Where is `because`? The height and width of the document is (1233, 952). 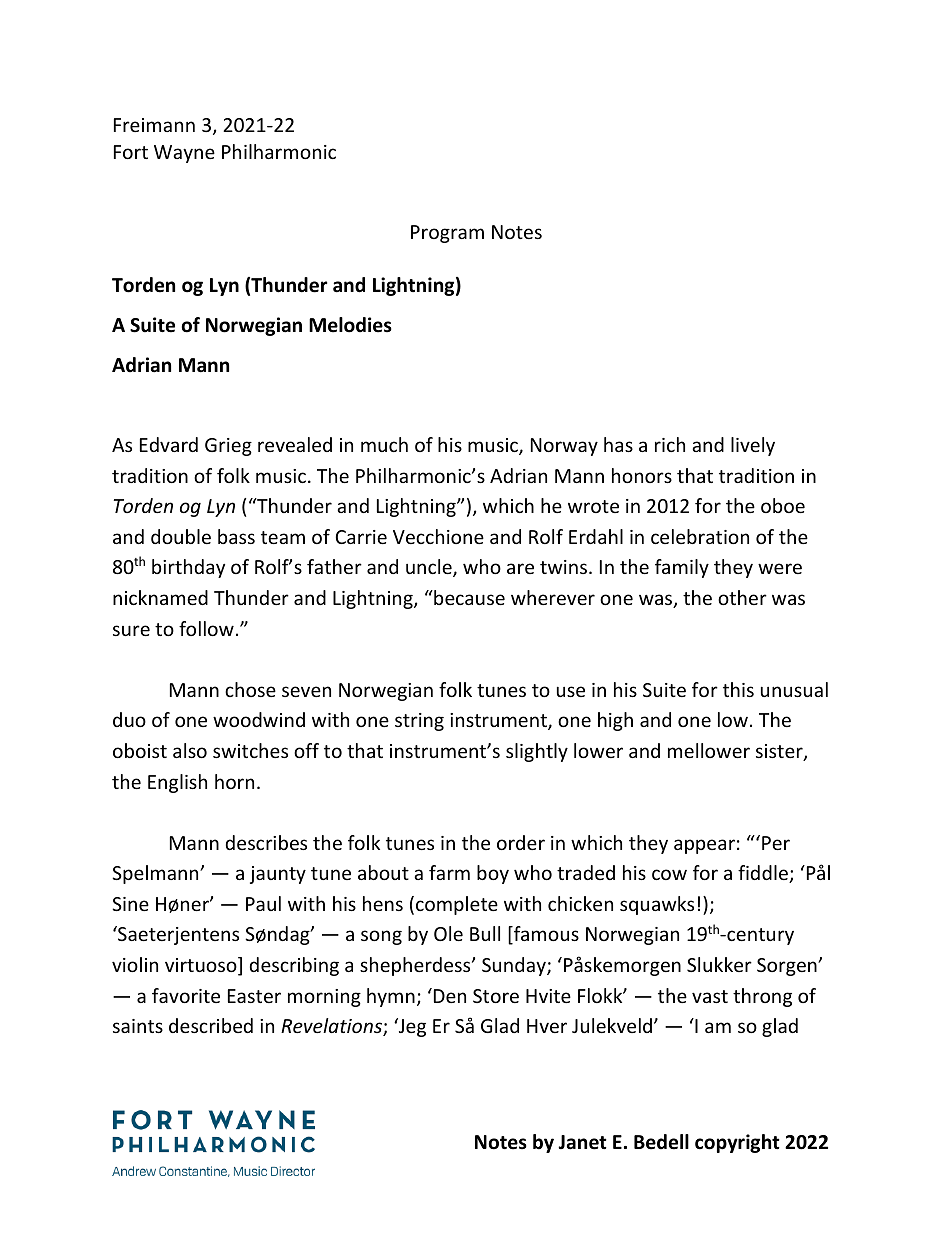 because is located at coordinates (468, 597).
